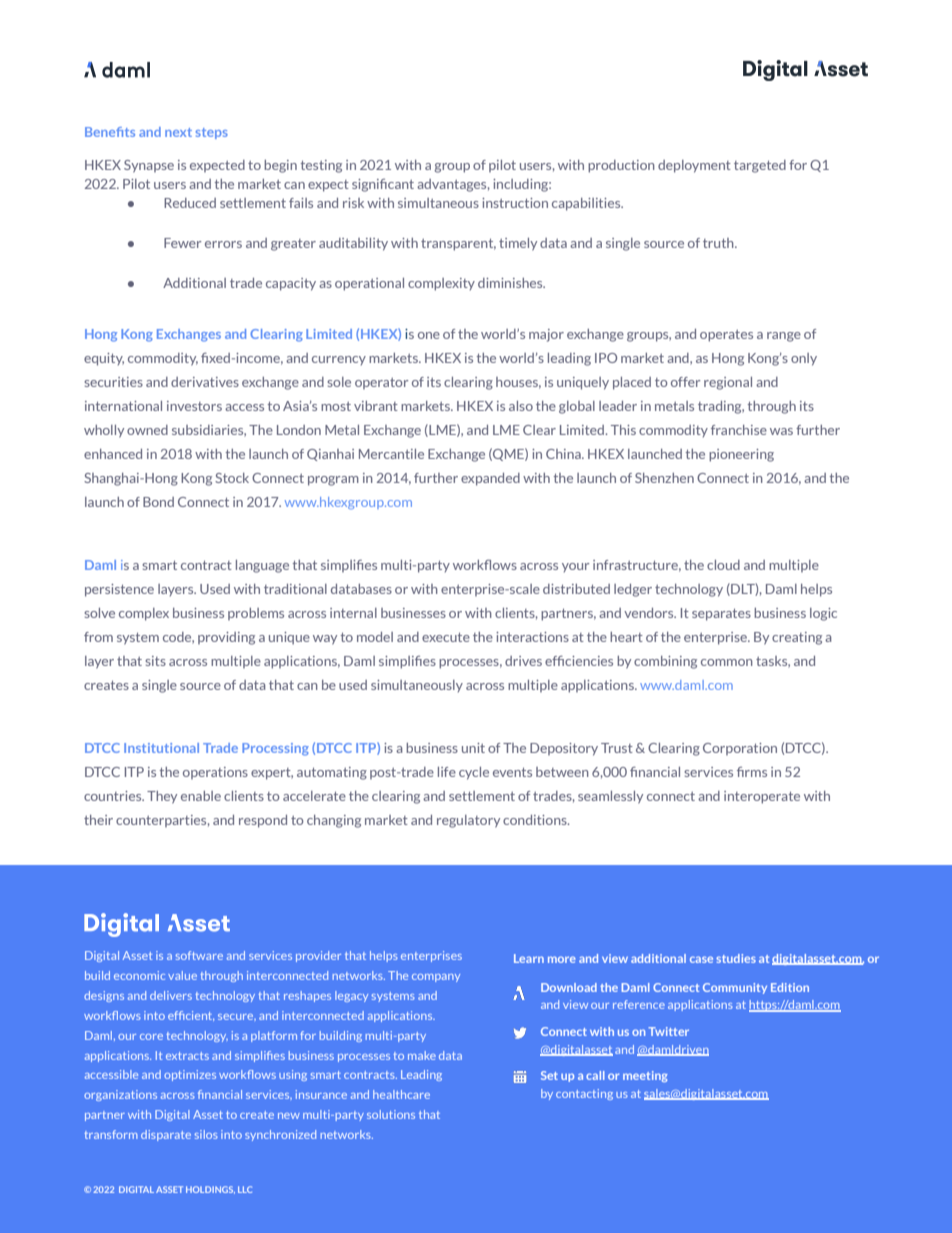 The height and width of the screenshot is (1233, 952). I want to click on team, so click(157, 1096).
